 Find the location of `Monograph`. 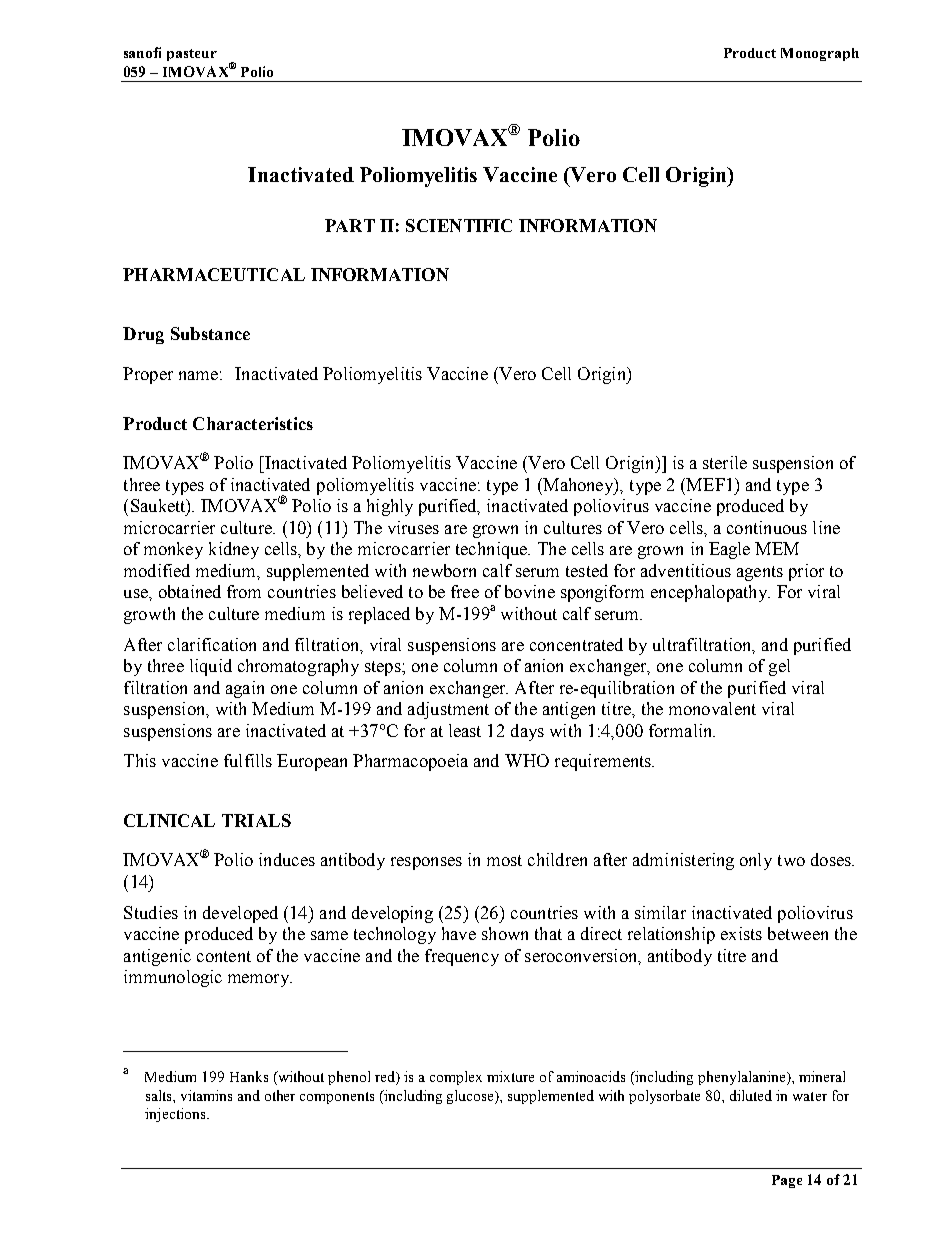

Monograph is located at coordinates (820, 54).
